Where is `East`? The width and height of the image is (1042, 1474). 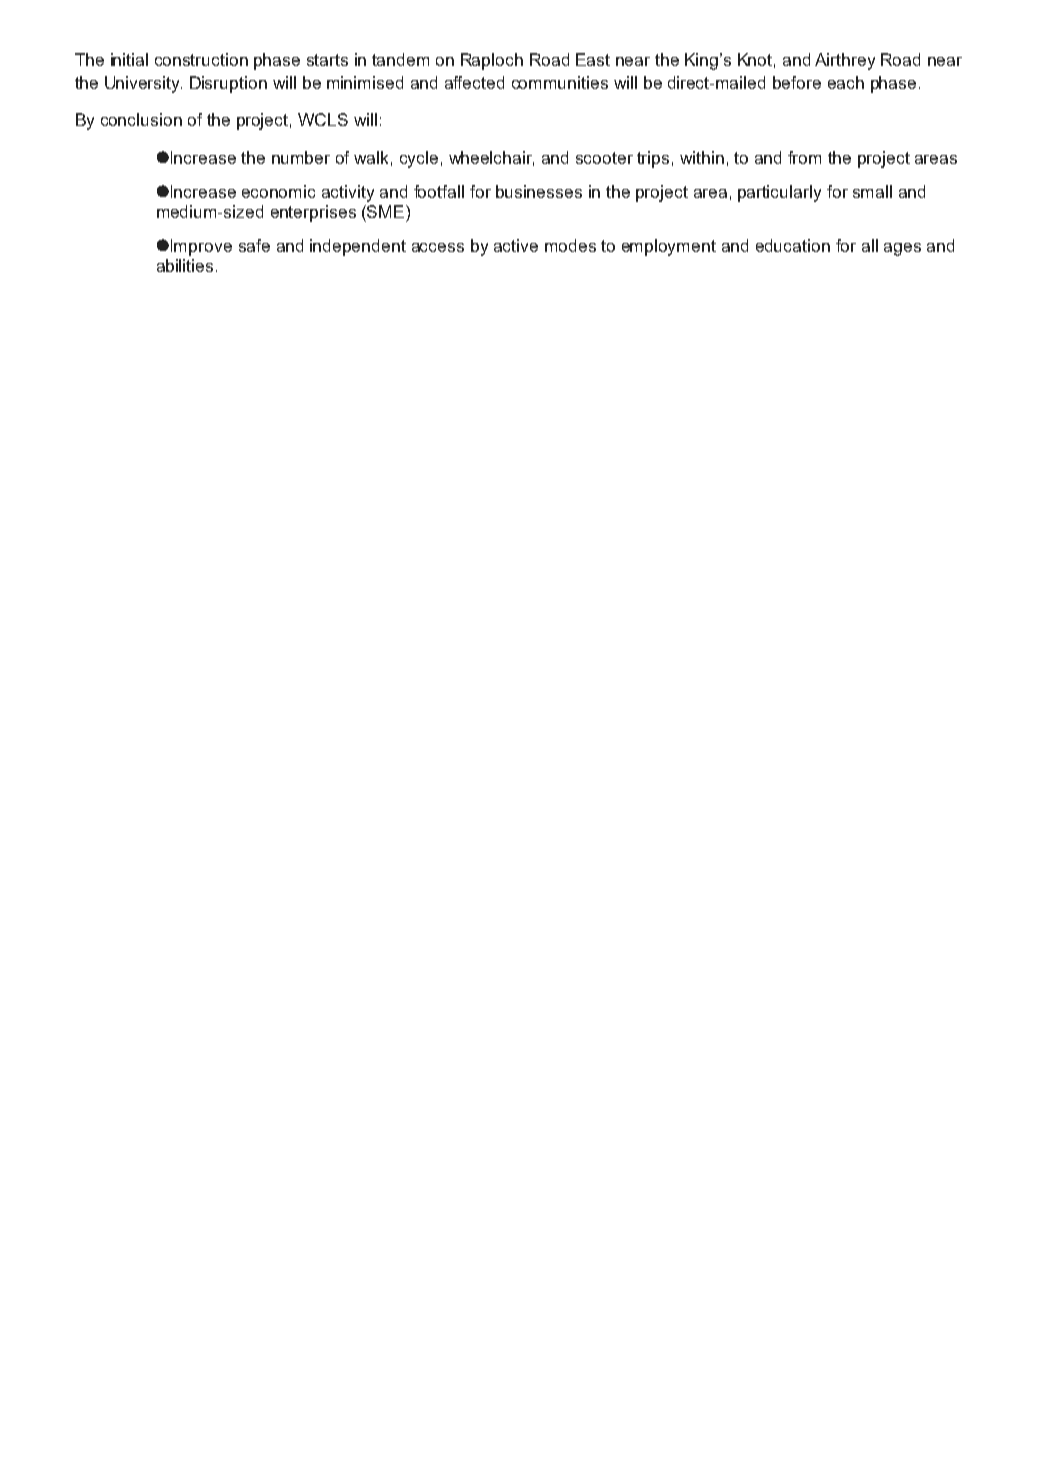 East is located at coordinates (593, 59).
